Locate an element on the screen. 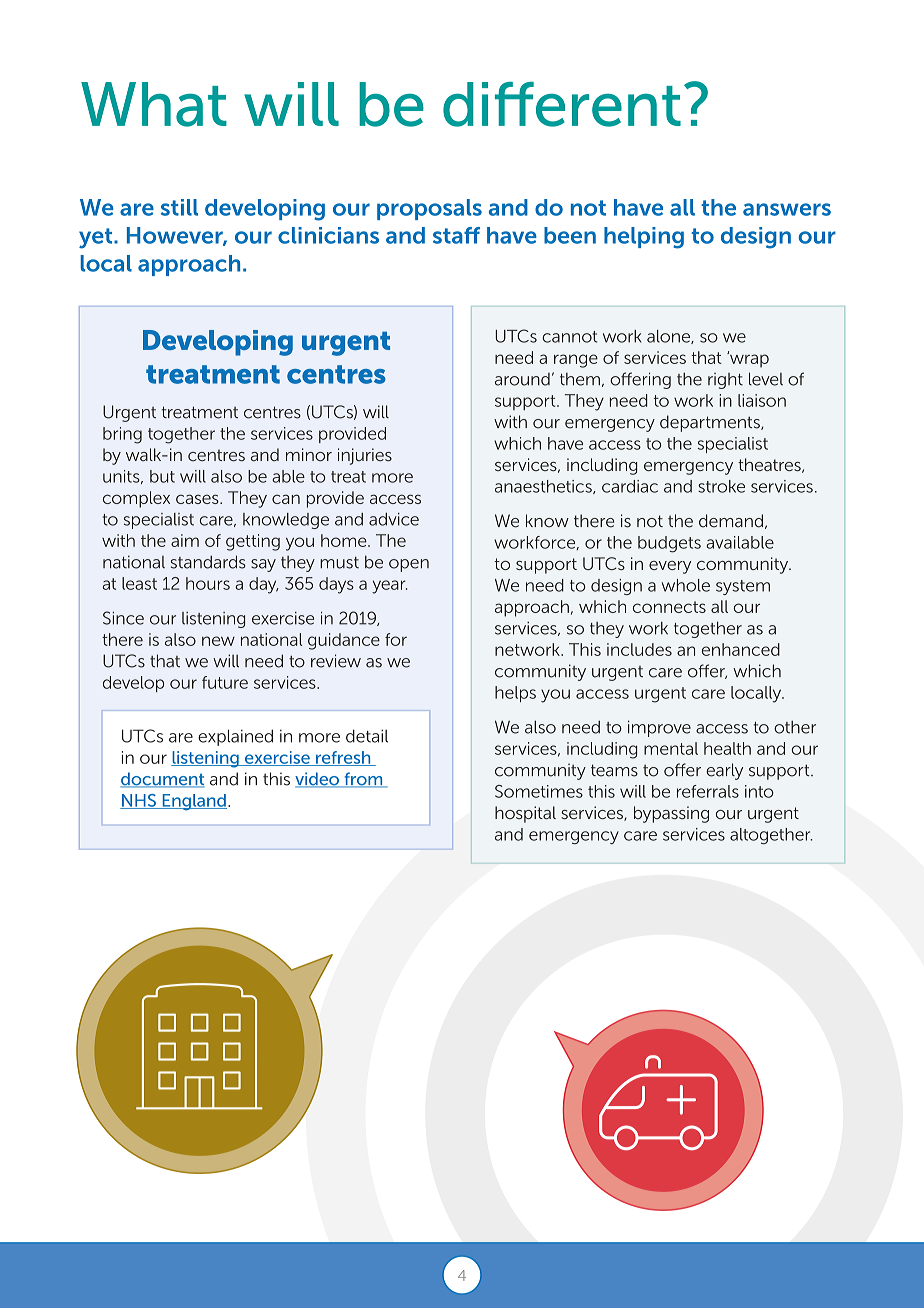 This screenshot has width=924, height=1308. England is located at coordinates (193, 802).
